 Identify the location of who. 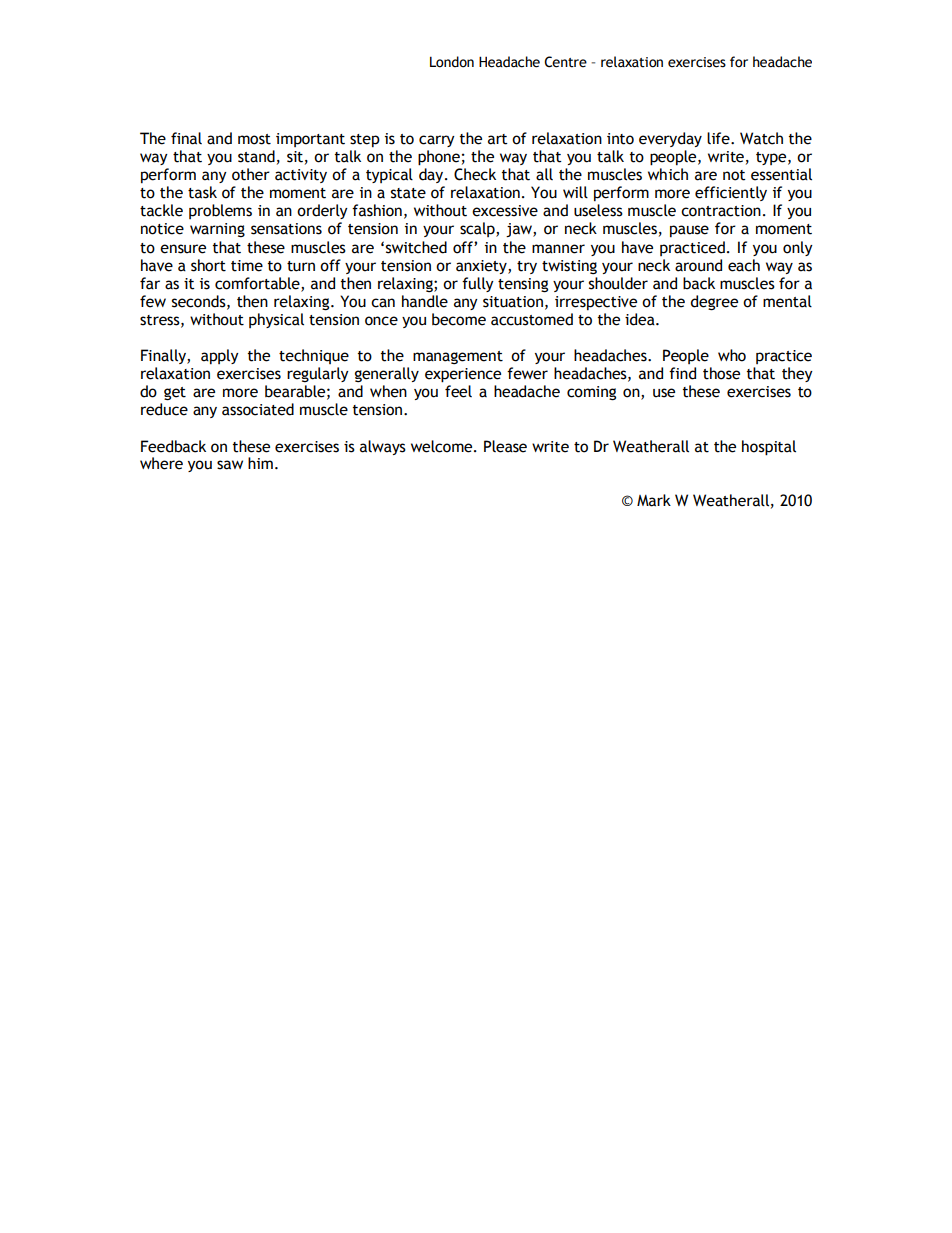
(732, 355).
